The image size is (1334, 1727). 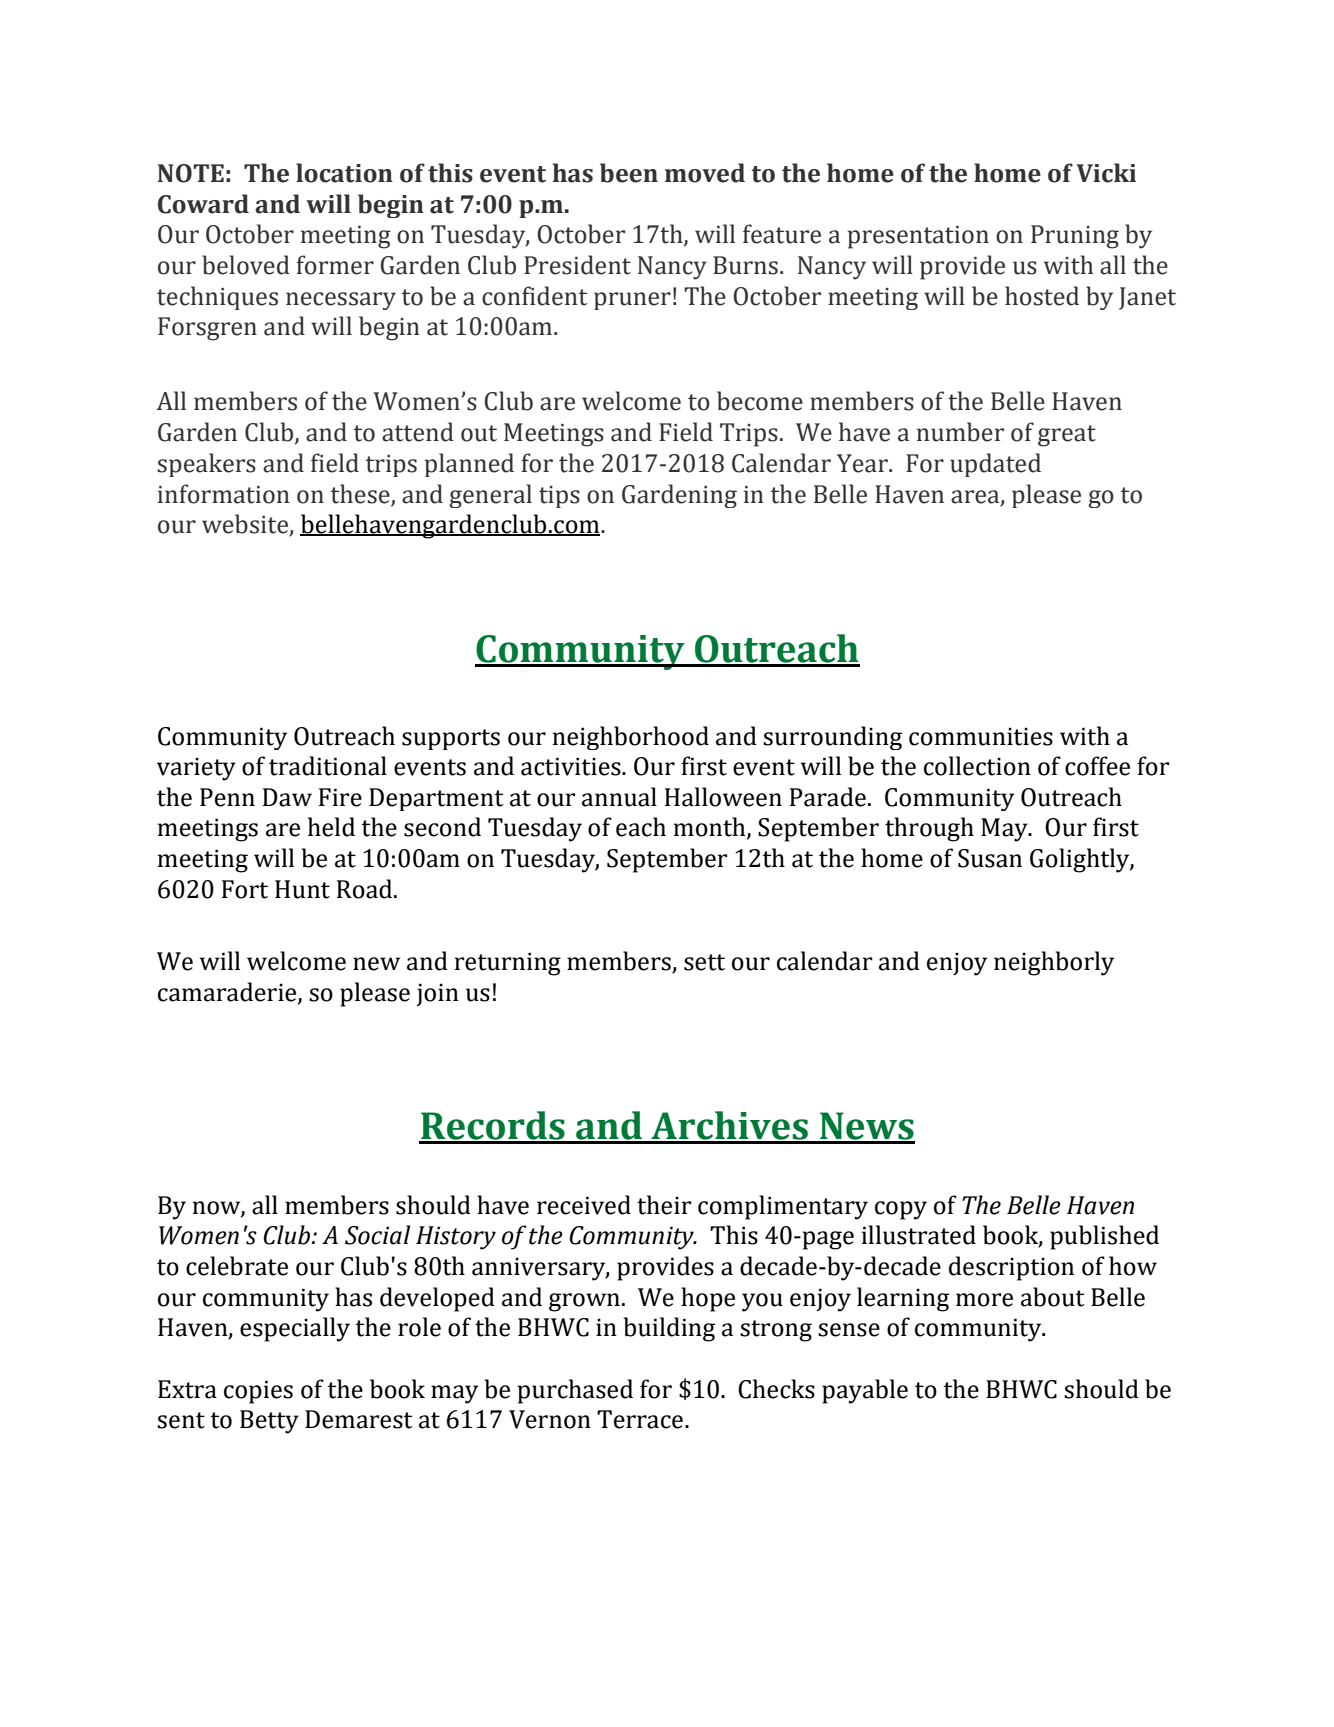 What do you see at coordinates (559, 497) in the page?
I see `tips` at bounding box center [559, 497].
